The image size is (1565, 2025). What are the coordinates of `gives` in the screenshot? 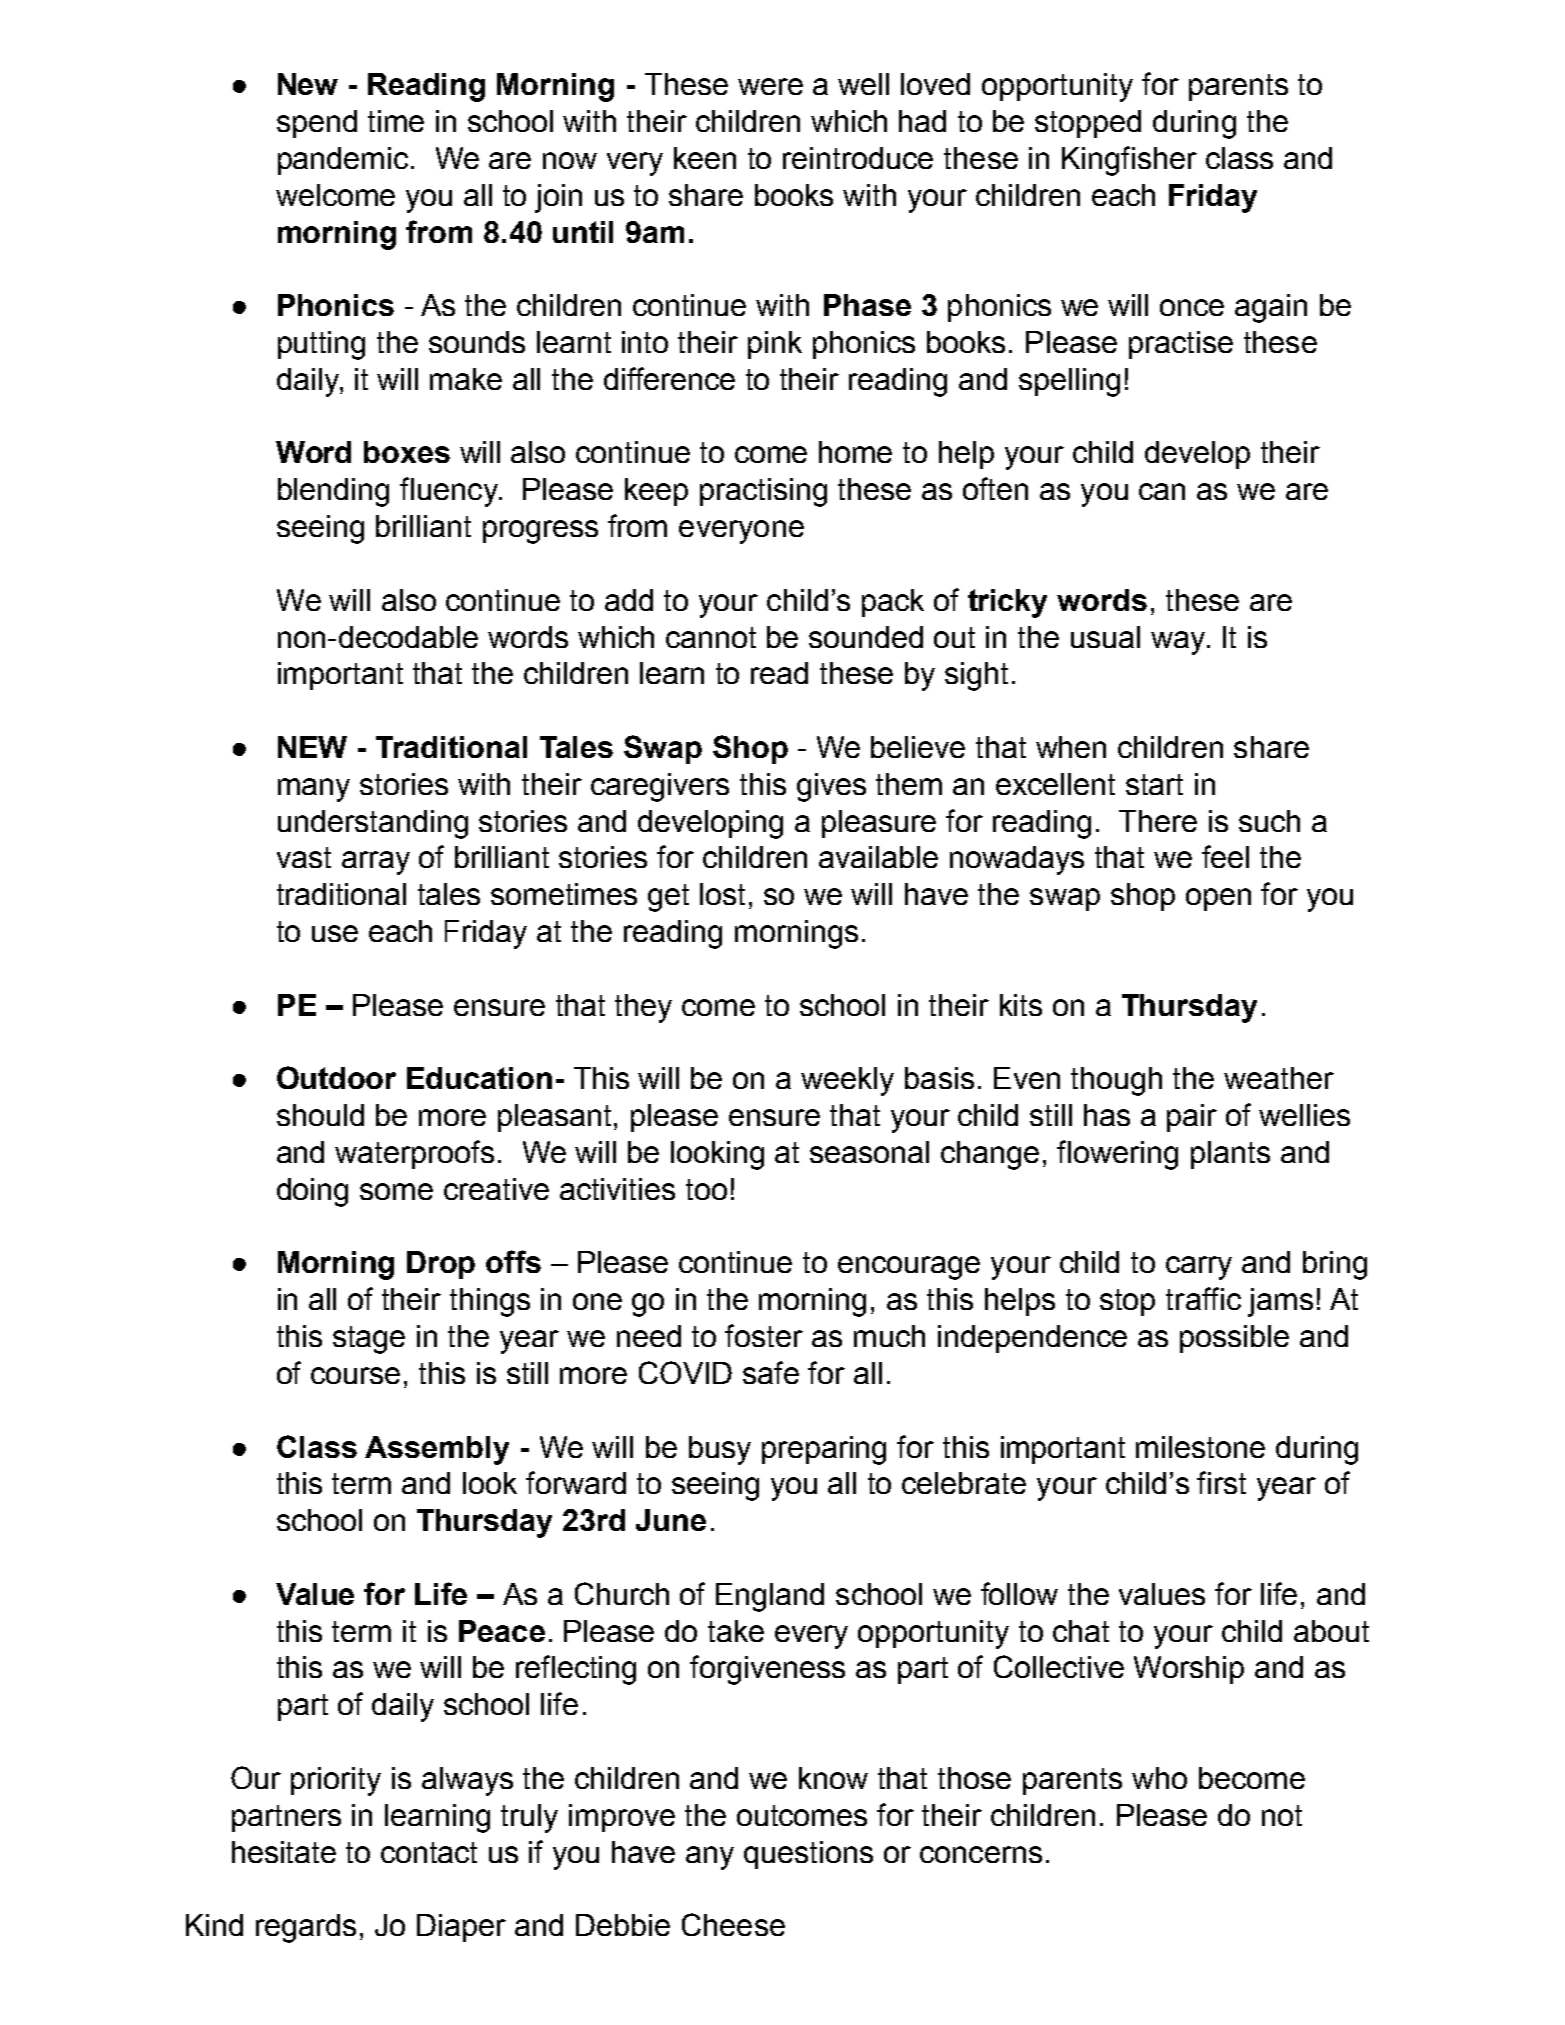 It's located at (831, 787).
